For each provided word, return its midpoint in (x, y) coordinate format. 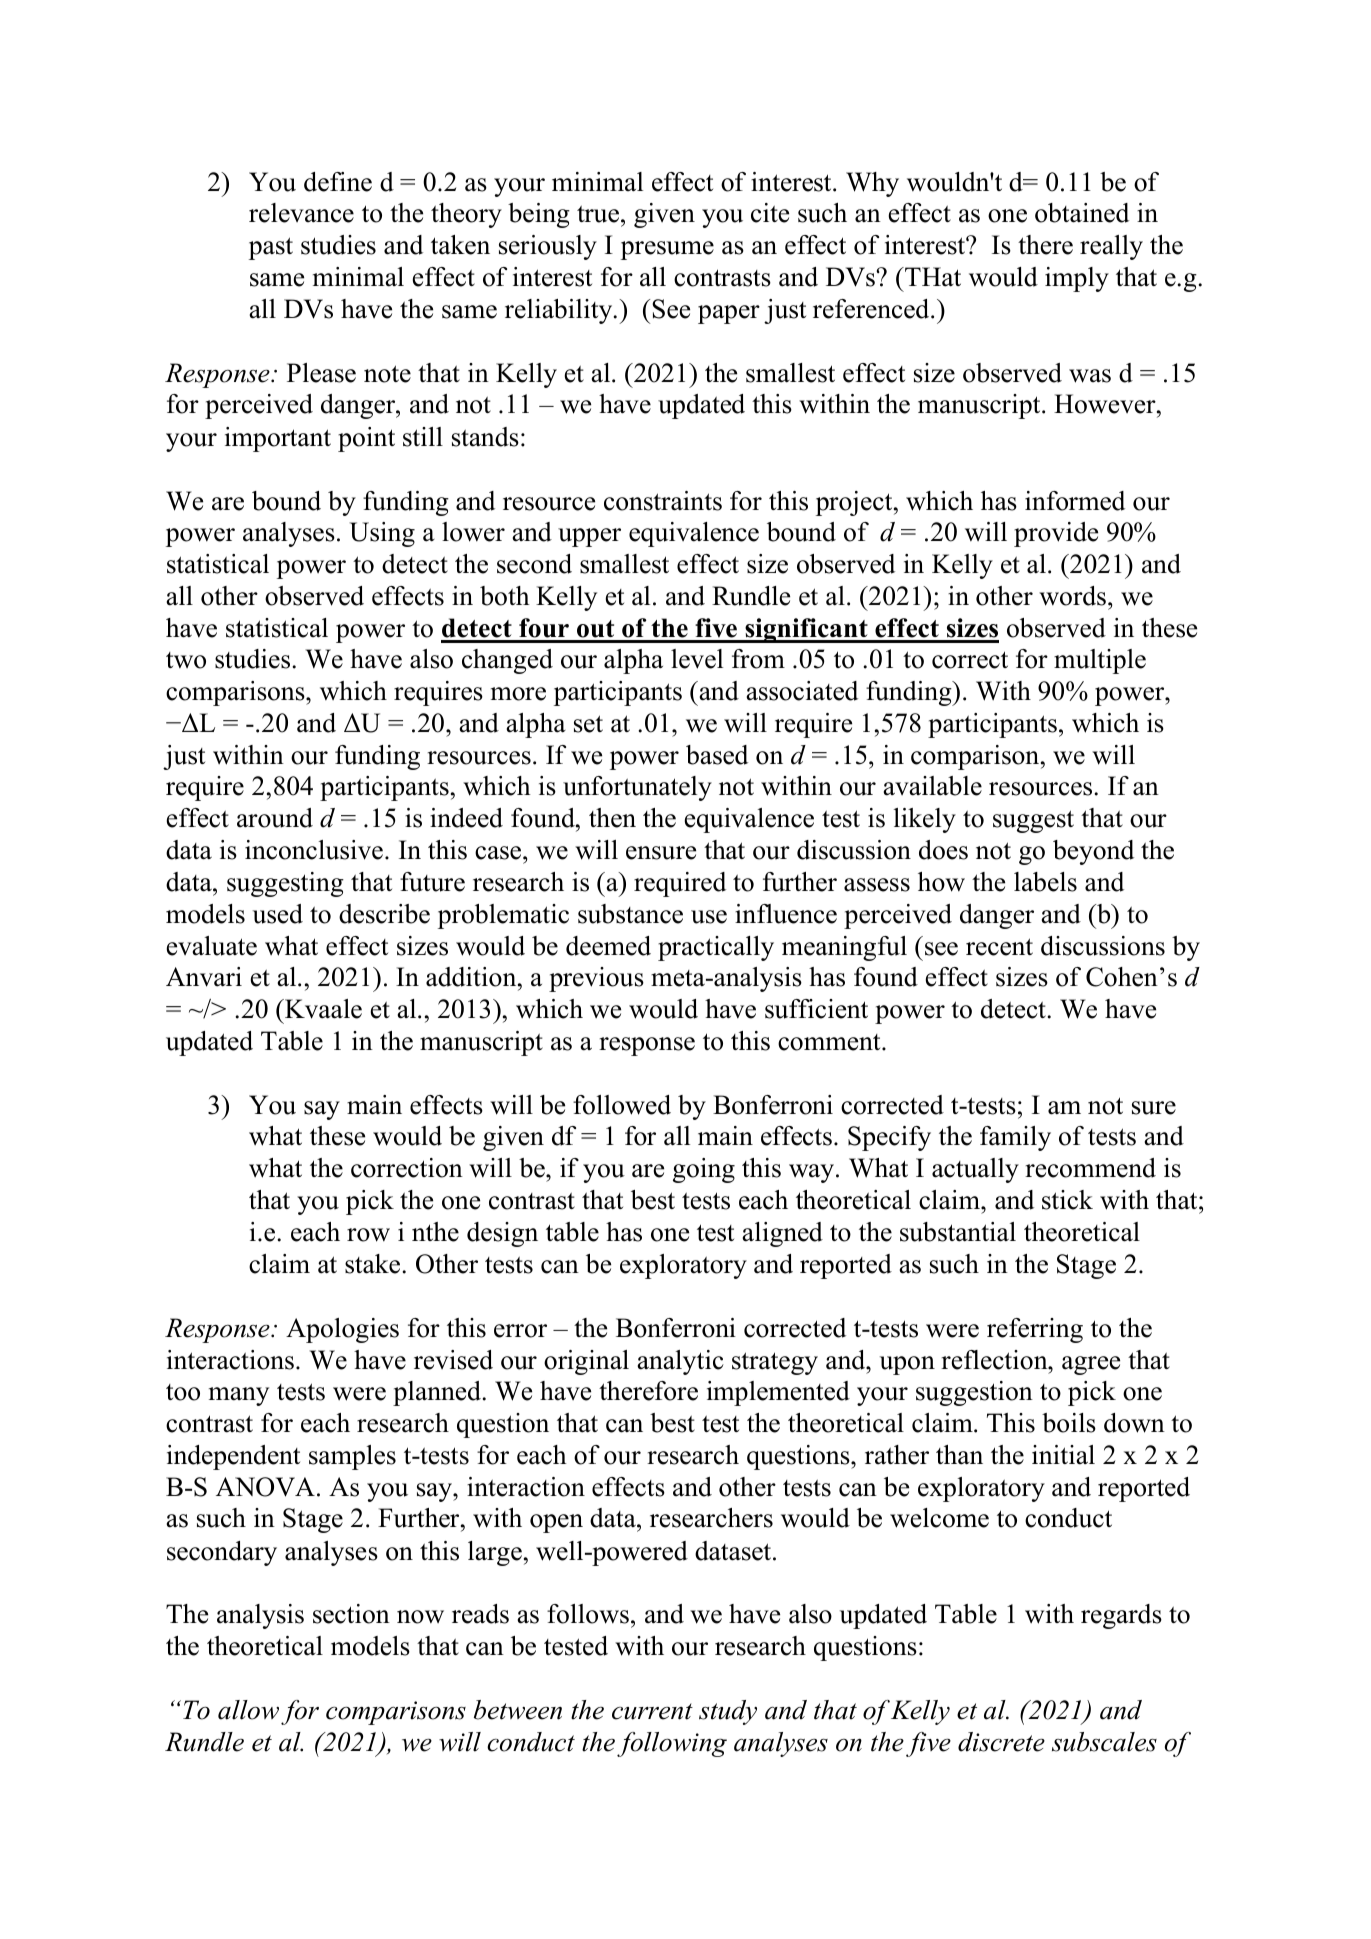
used (278, 914)
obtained (1082, 213)
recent (999, 947)
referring (1035, 1330)
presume (667, 250)
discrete (1001, 1742)
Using (382, 534)
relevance (301, 213)
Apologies (342, 1330)
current (652, 1711)
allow (248, 1710)
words (1074, 596)
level (697, 659)
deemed (608, 946)
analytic (680, 1362)
